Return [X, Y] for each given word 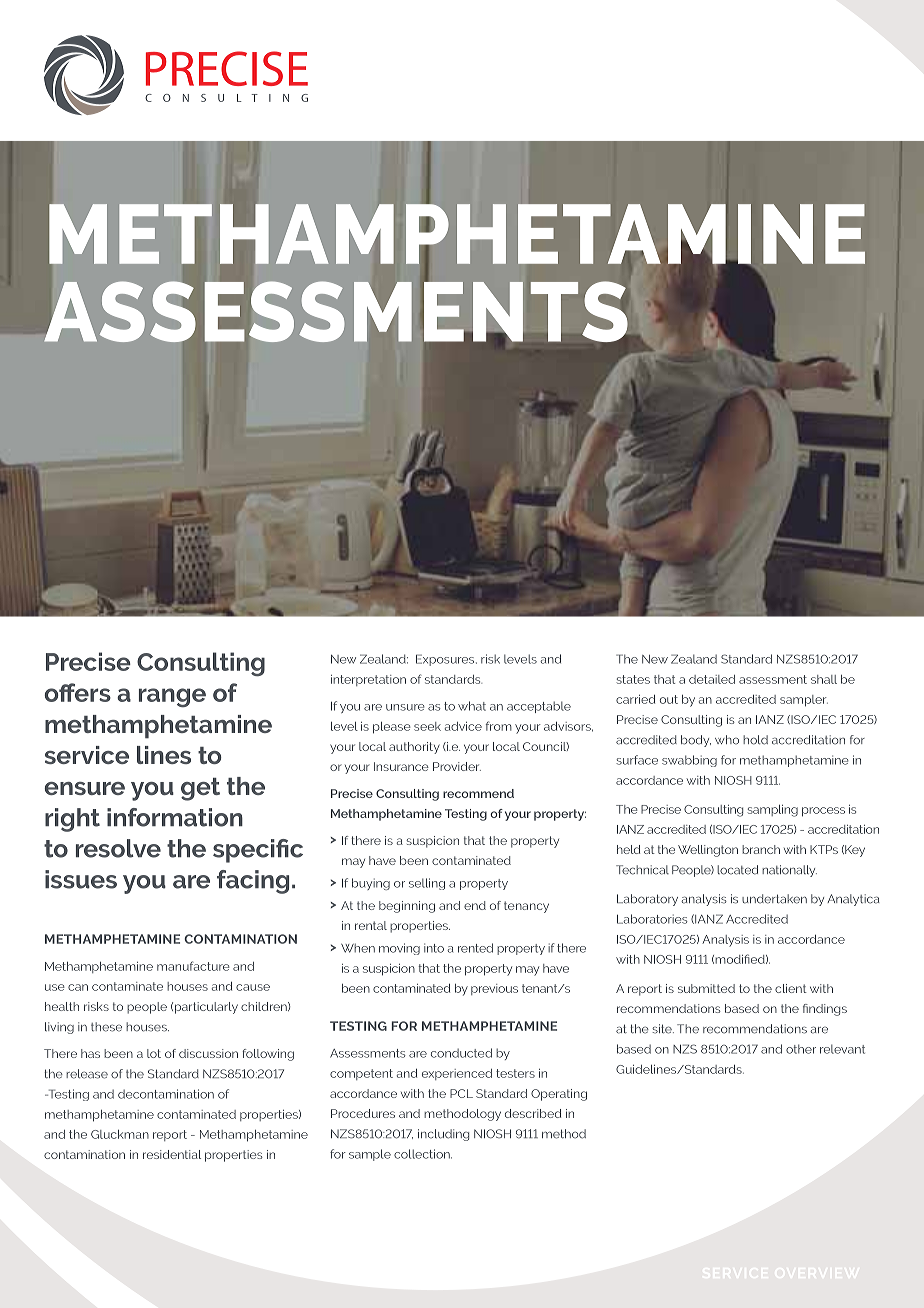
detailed [712, 679]
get [200, 789]
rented [475, 948]
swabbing [689, 761]
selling [427, 884]
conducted [461, 1053]
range [172, 697]
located [737, 870]
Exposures [446, 660]
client [791, 988]
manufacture [193, 966]
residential [172, 1154]
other [801, 1049]
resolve [118, 848]
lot [154, 1053]
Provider [457, 766]
